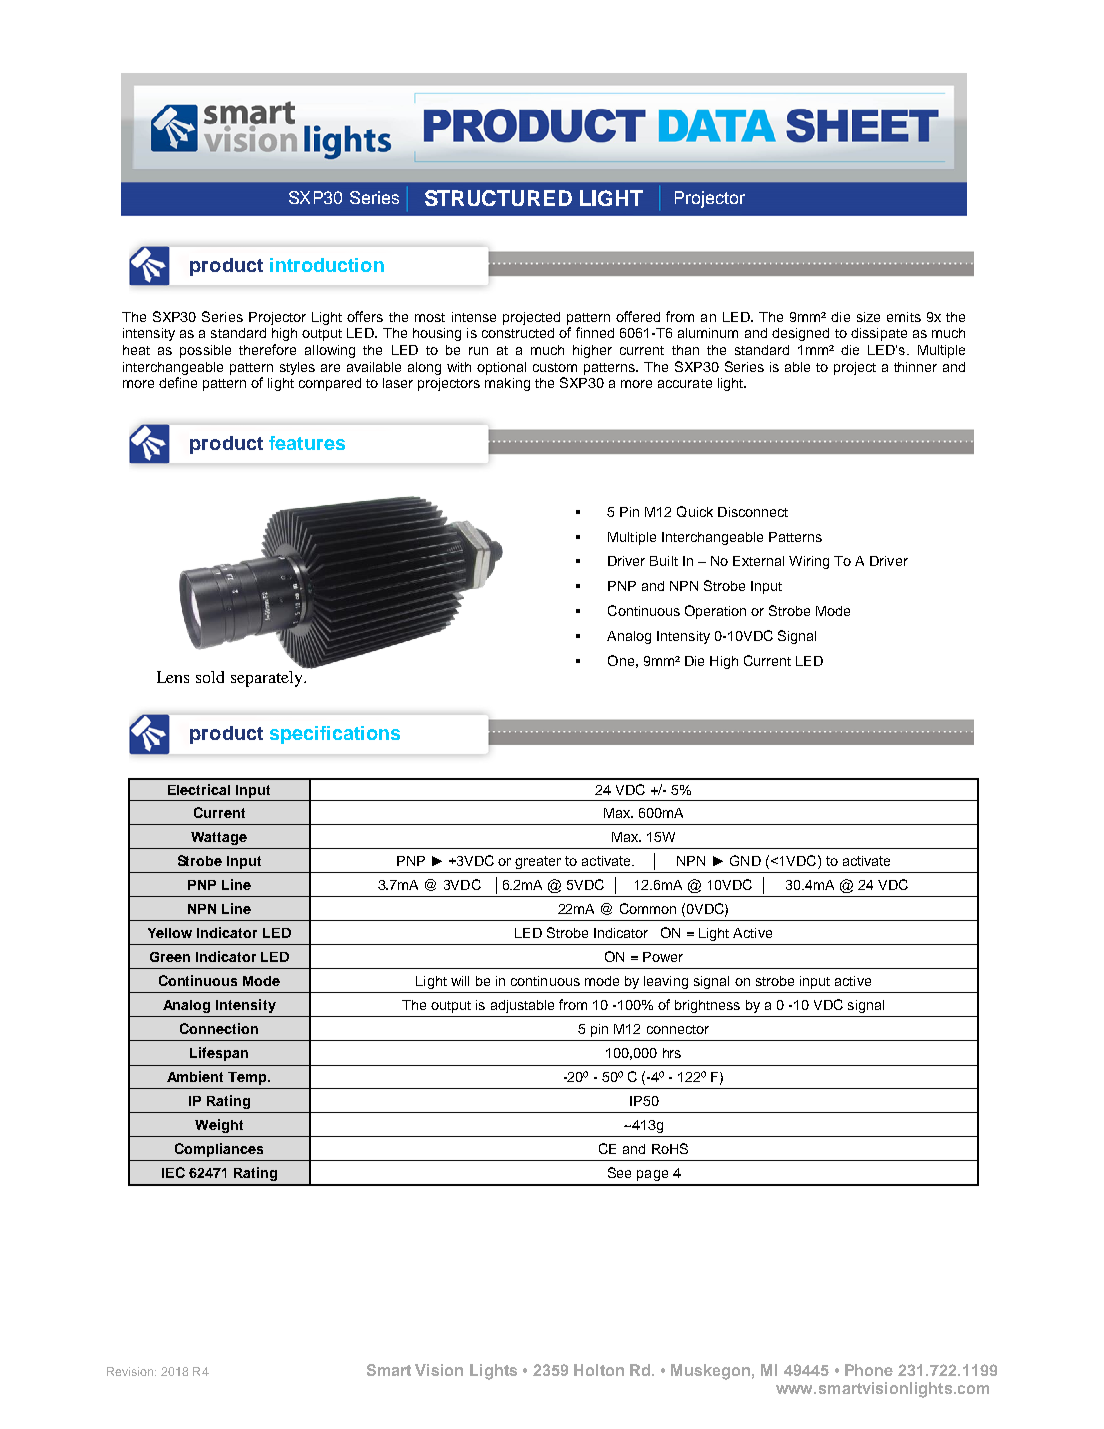 The image size is (1104, 1429). I want to click on IEC, so click(173, 1172).
